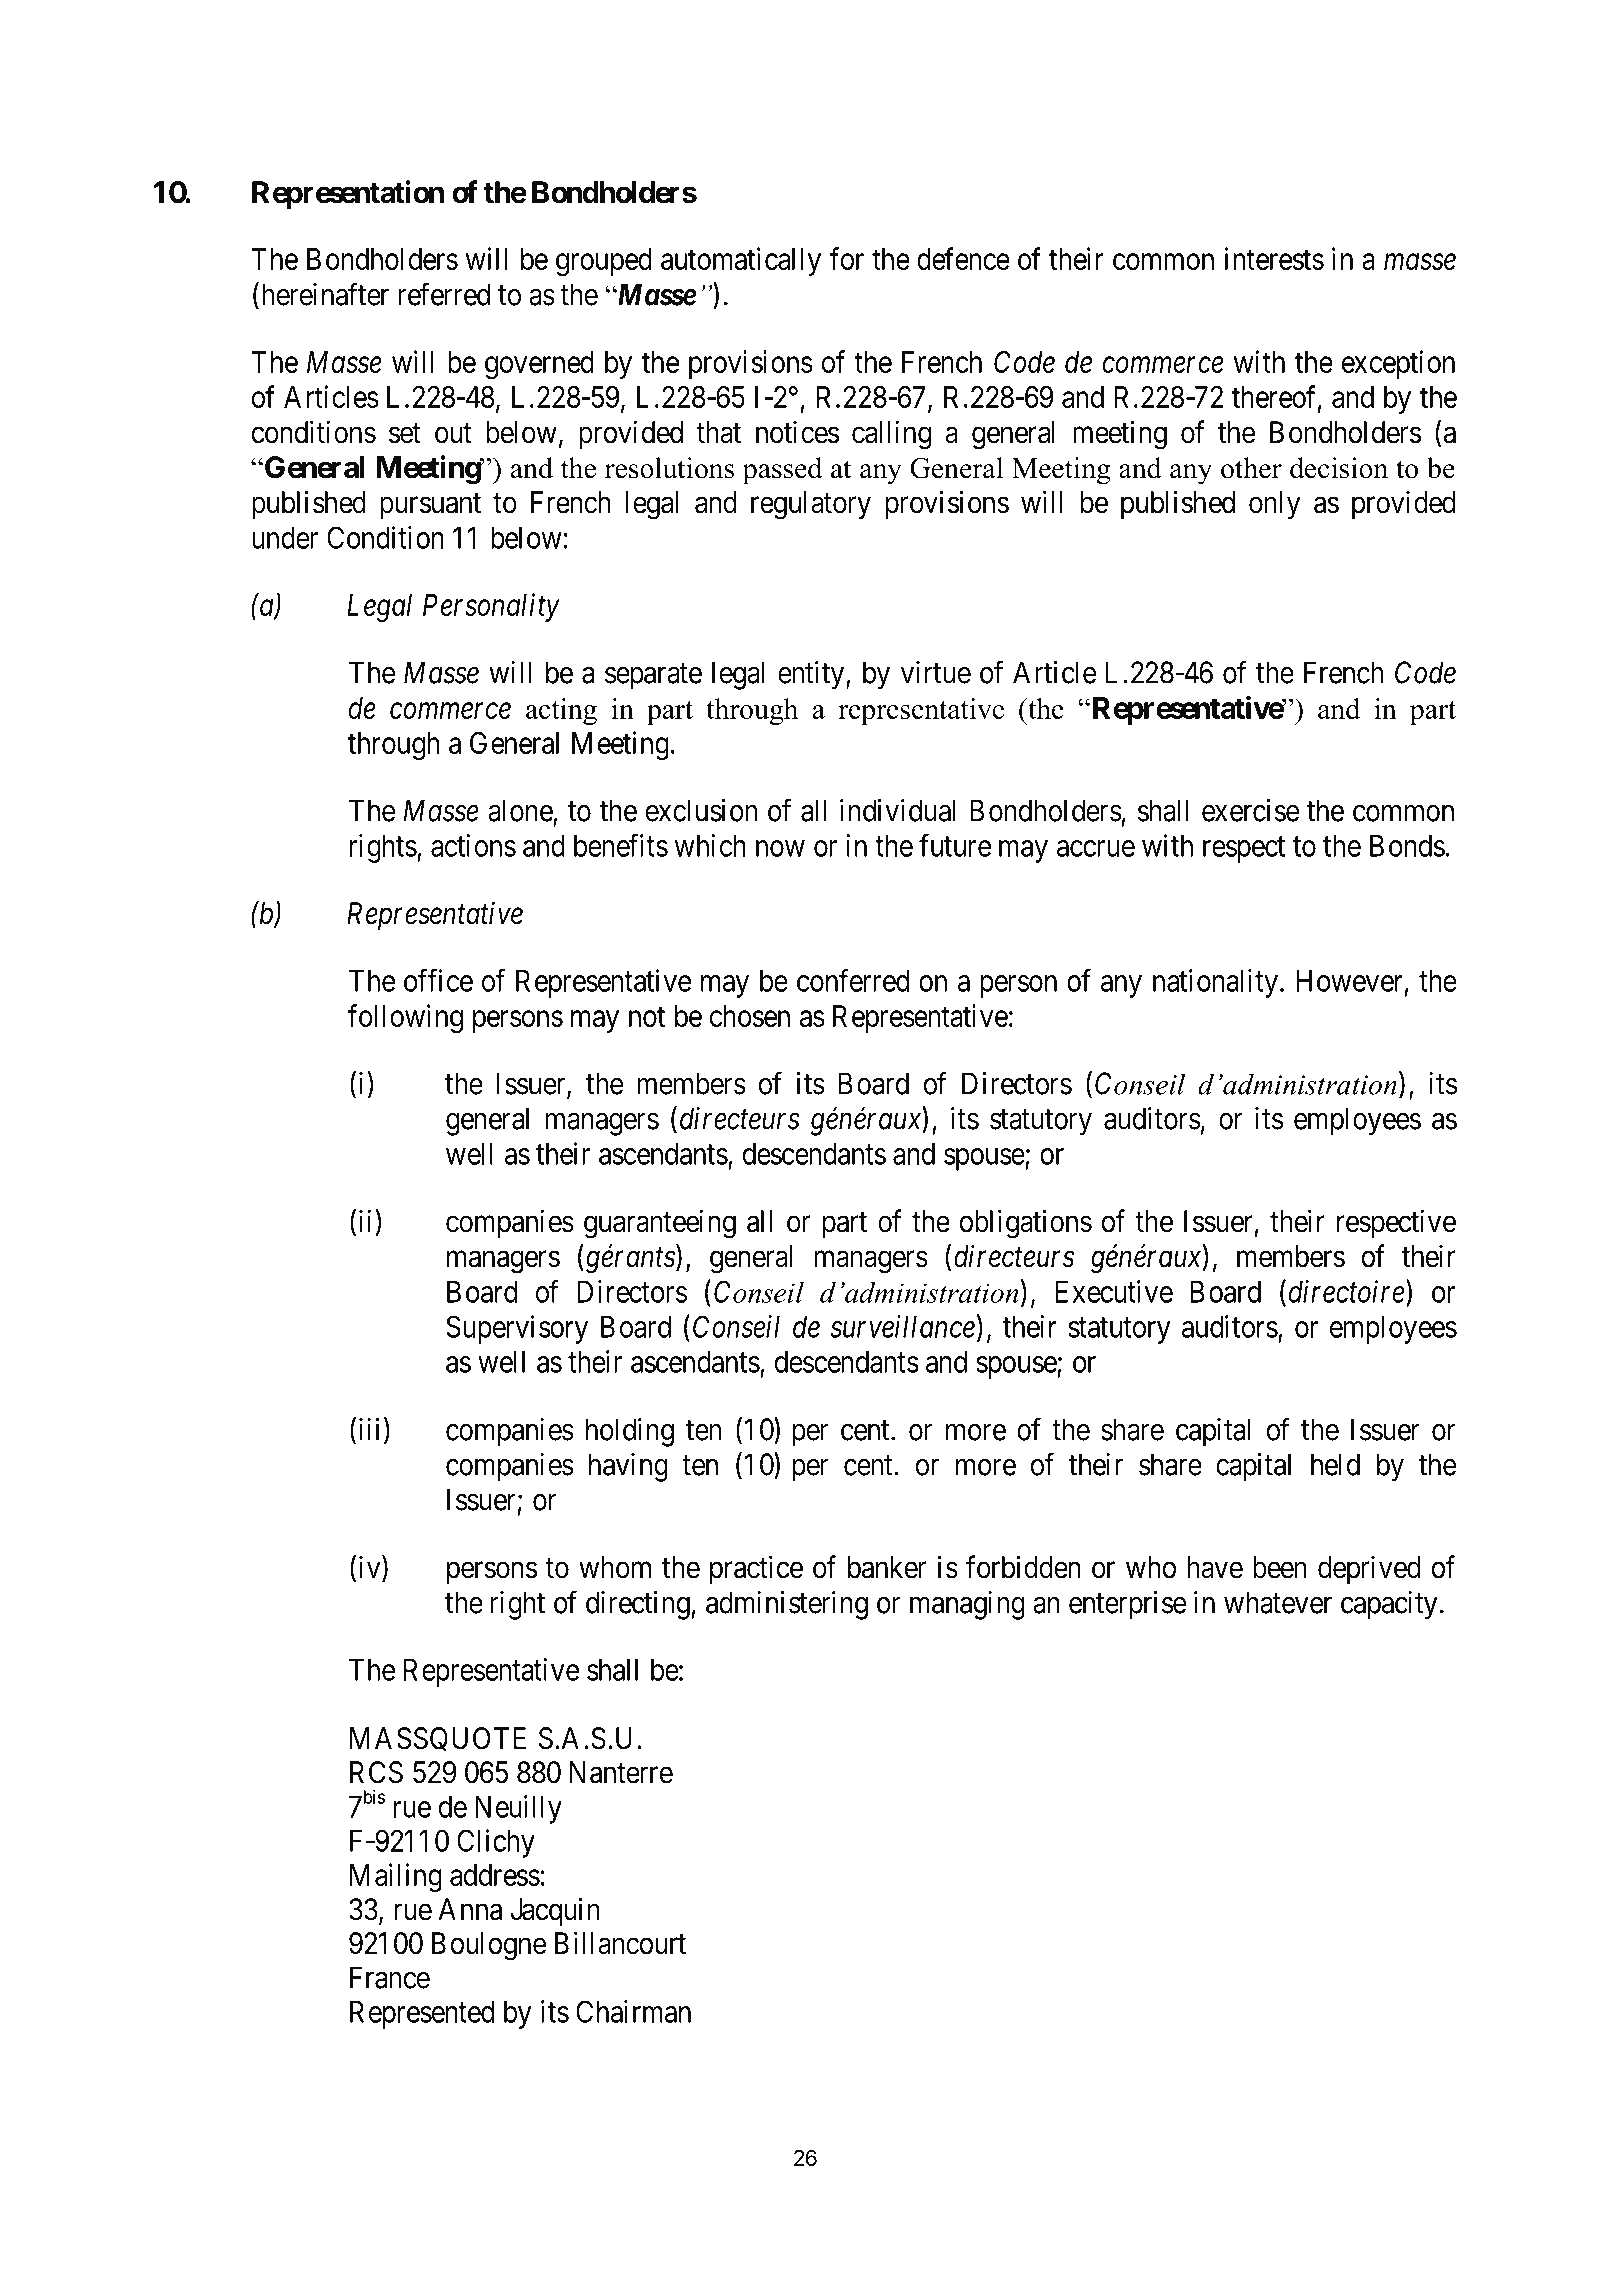 Image resolution: width=1609 pixels, height=2275 pixels. I want to click on individual, so click(897, 810).
